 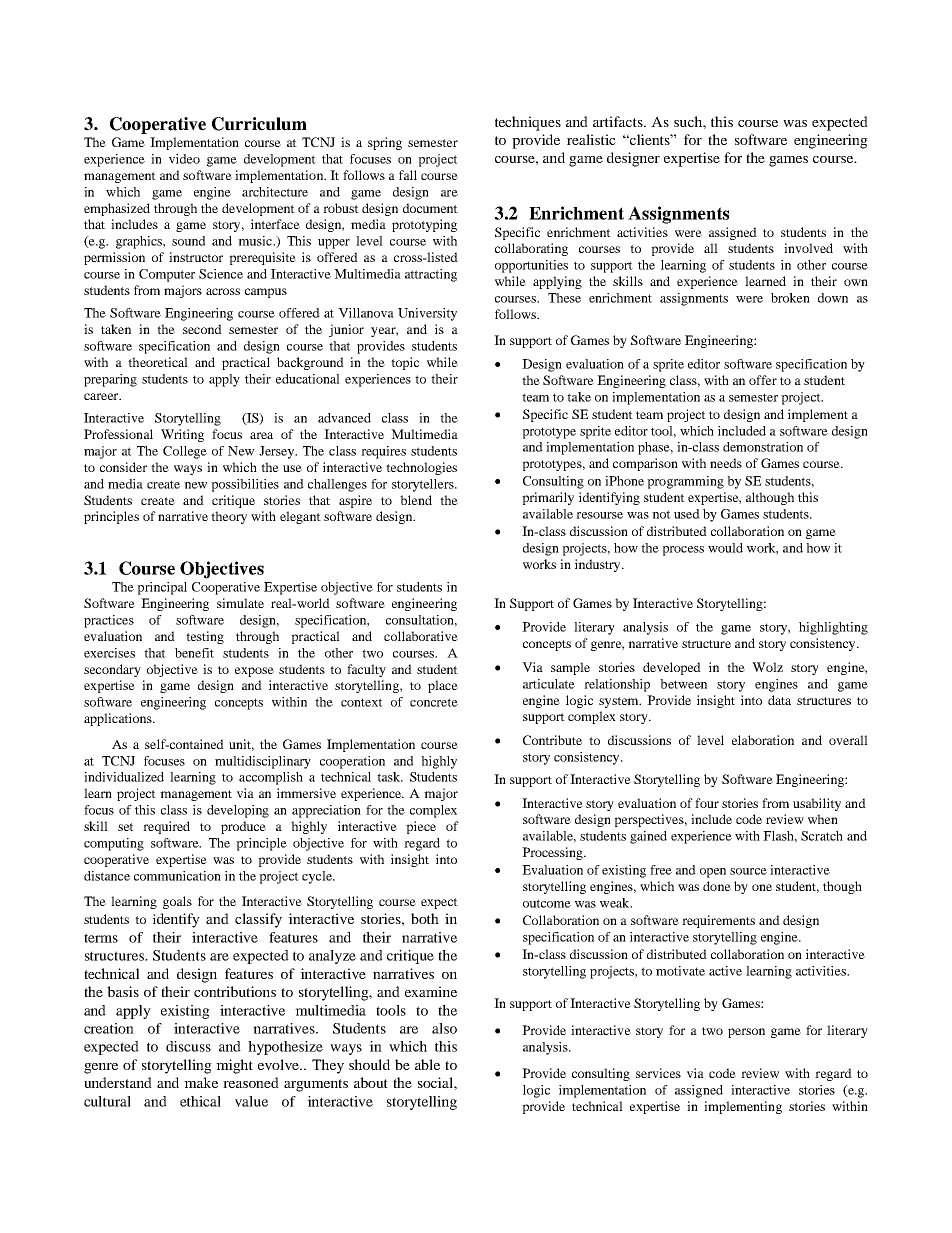 What do you see at coordinates (790, 298) in the screenshot?
I see `broken` at bounding box center [790, 298].
